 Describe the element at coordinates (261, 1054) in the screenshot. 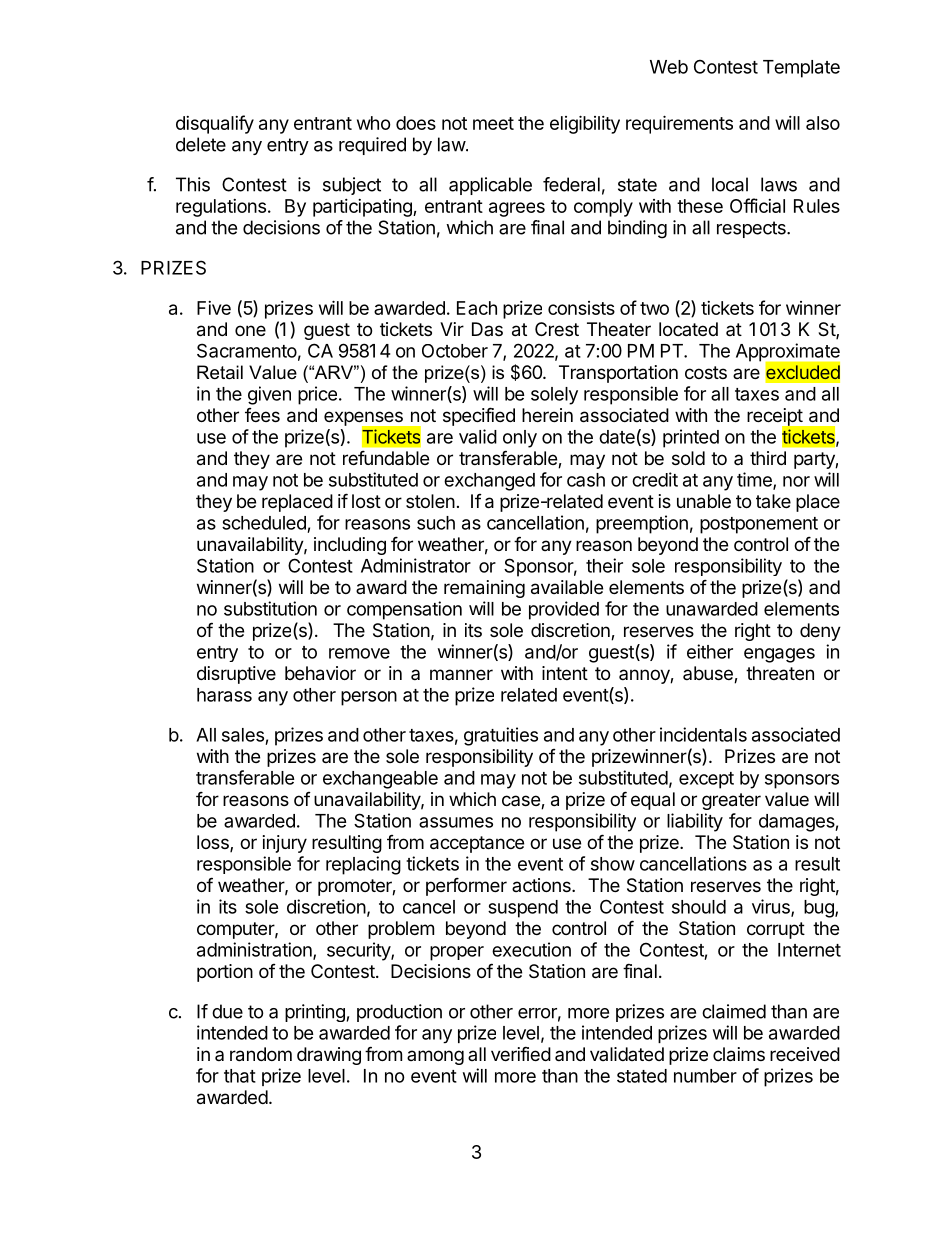

I see `random` at that location.
